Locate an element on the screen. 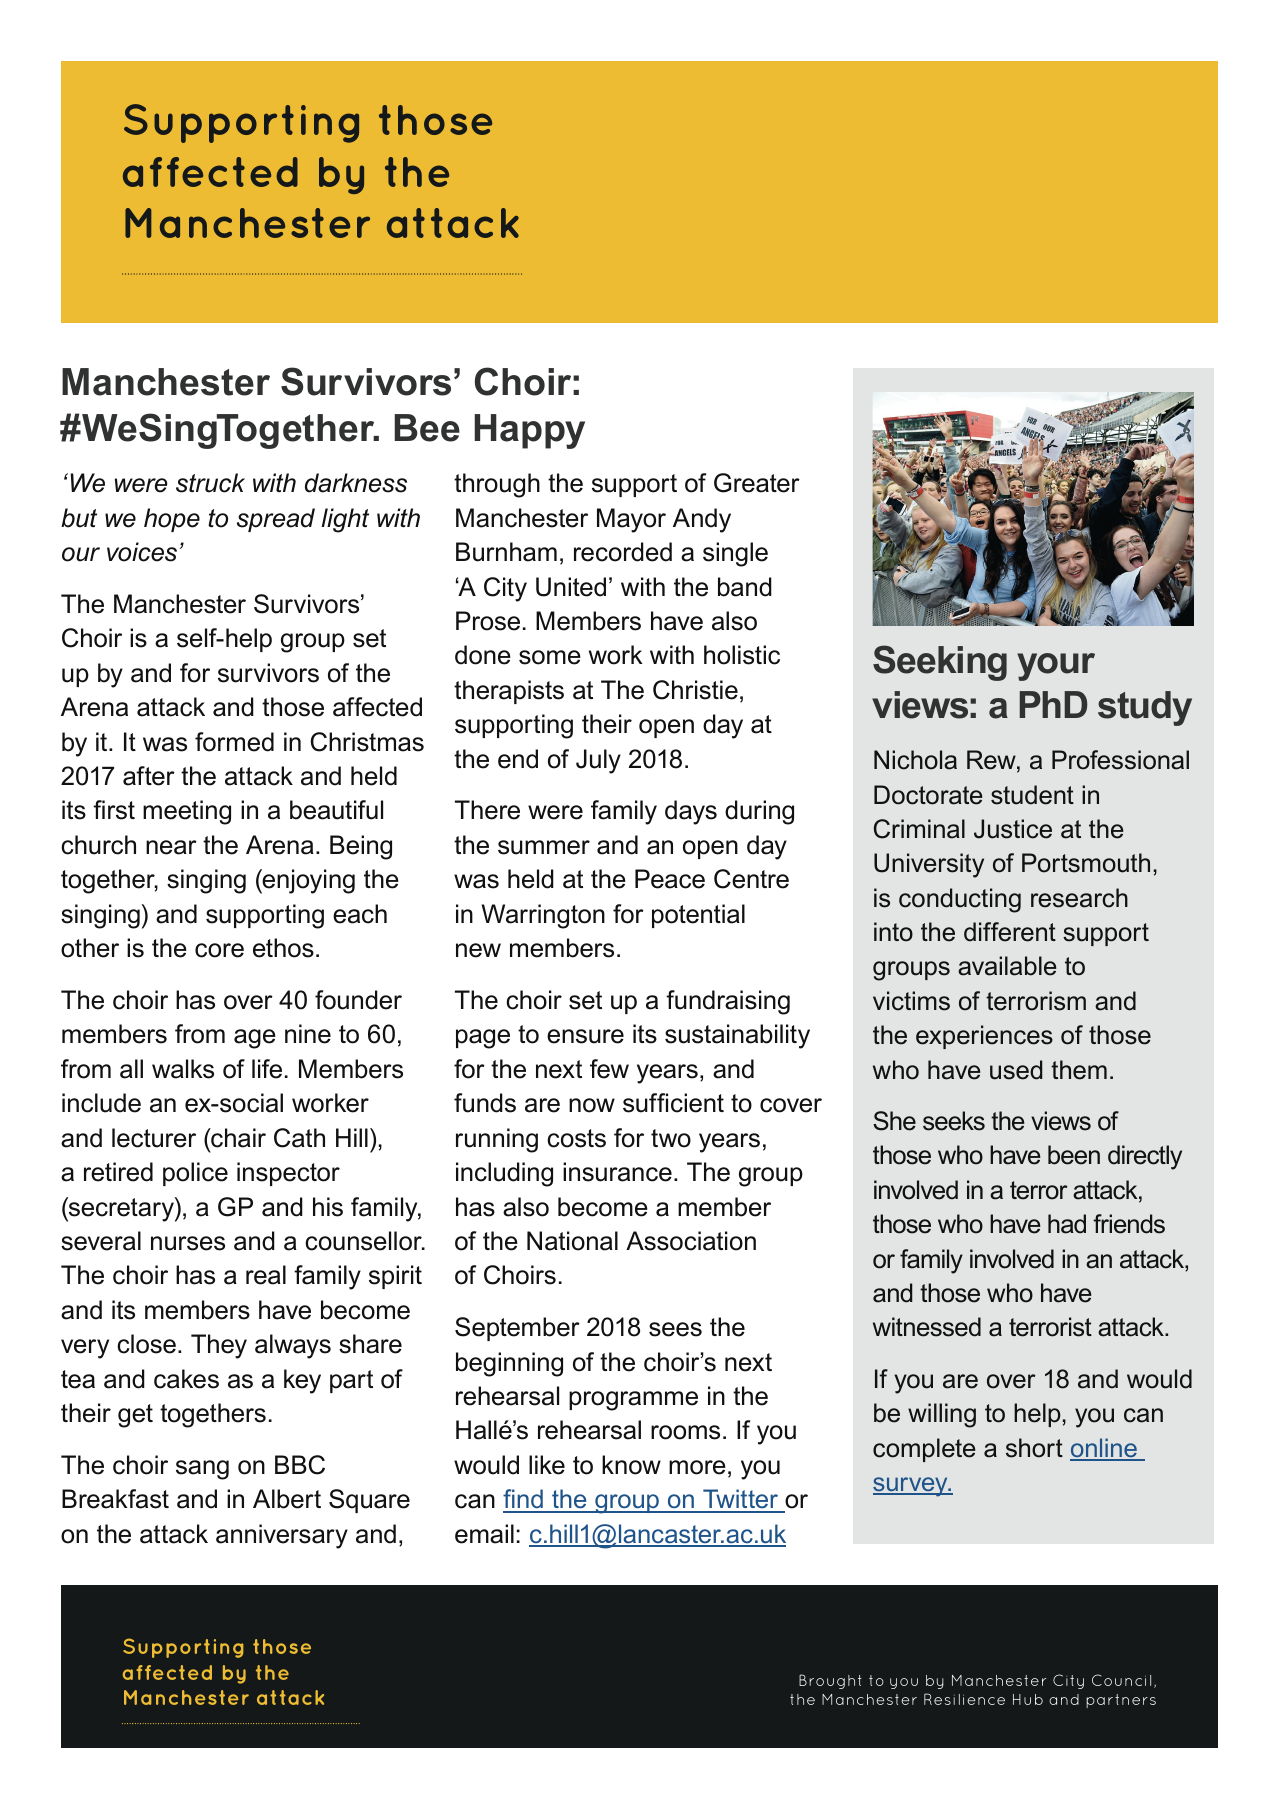 The width and height of the screenshot is (1279, 1809). Greater is located at coordinates (757, 483).
